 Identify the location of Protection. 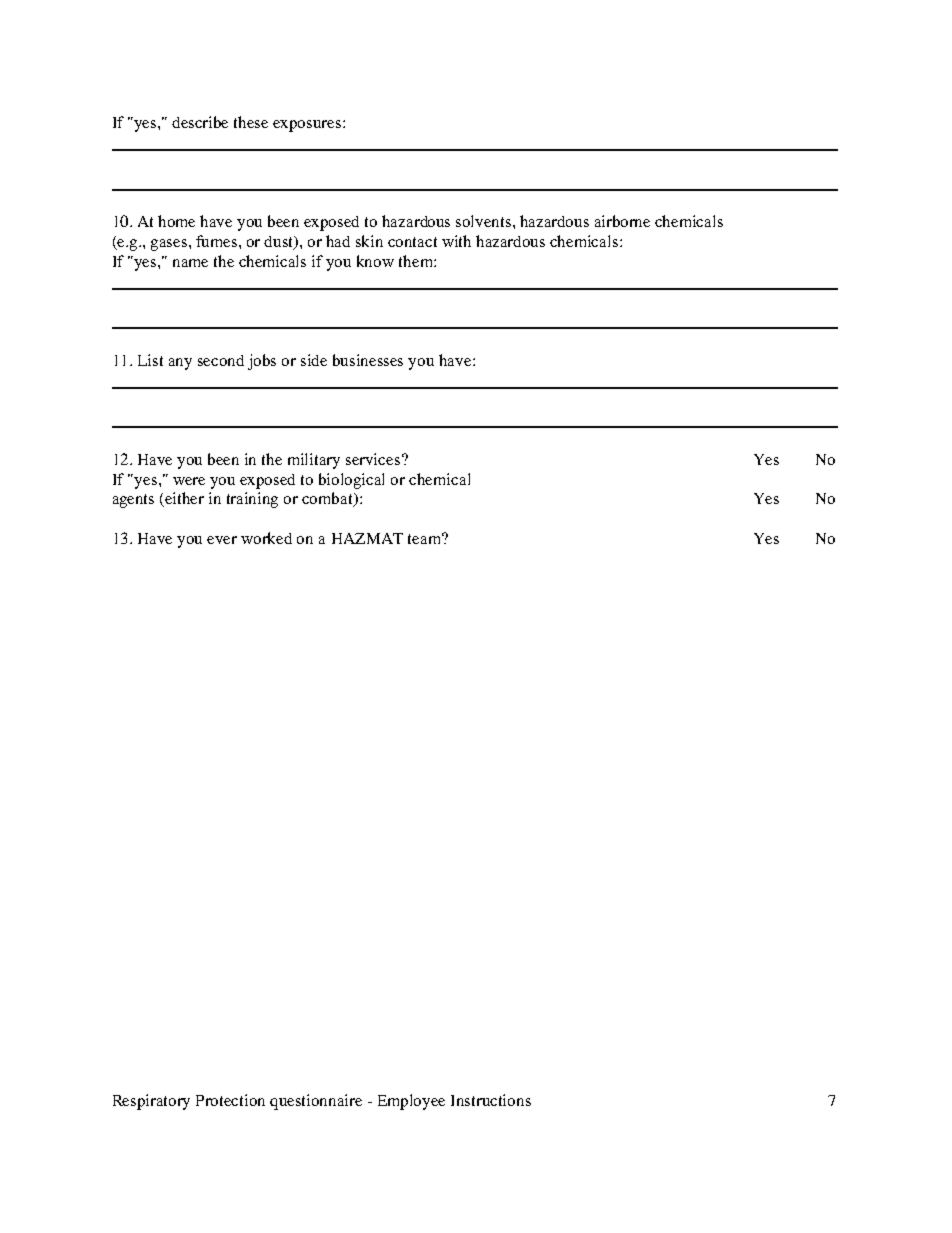
(230, 1100).
